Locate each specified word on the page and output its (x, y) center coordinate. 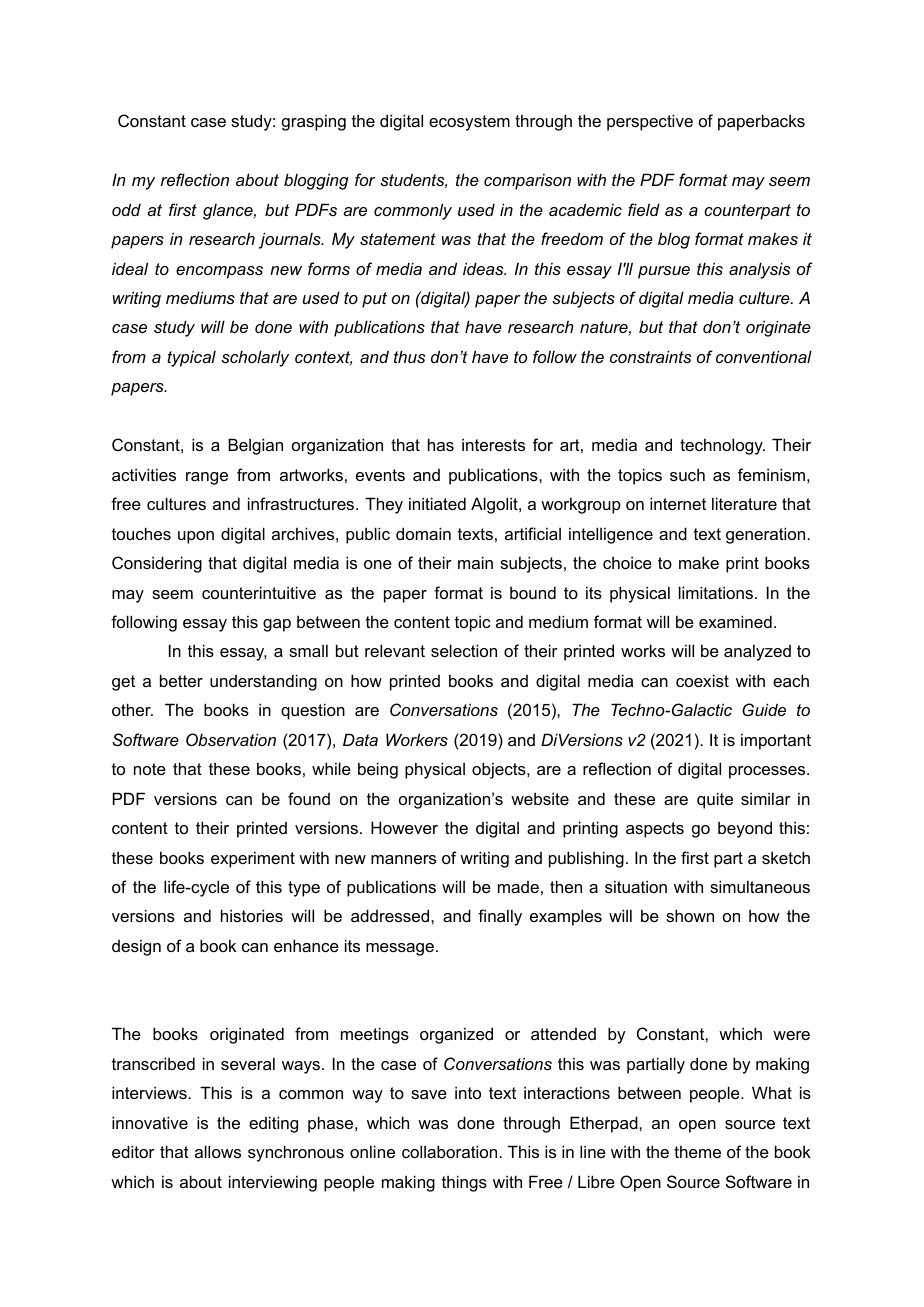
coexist (702, 680)
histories (252, 915)
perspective (650, 122)
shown (690, 915)
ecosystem (469, 123)
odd (126, 209)
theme (697, 1151)
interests (493, 444)
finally (500, 917)
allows (218, 1151)
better (181, 680)
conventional (764, 356)
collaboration (451, 1151)
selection (464, 650)
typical (191, 358)
